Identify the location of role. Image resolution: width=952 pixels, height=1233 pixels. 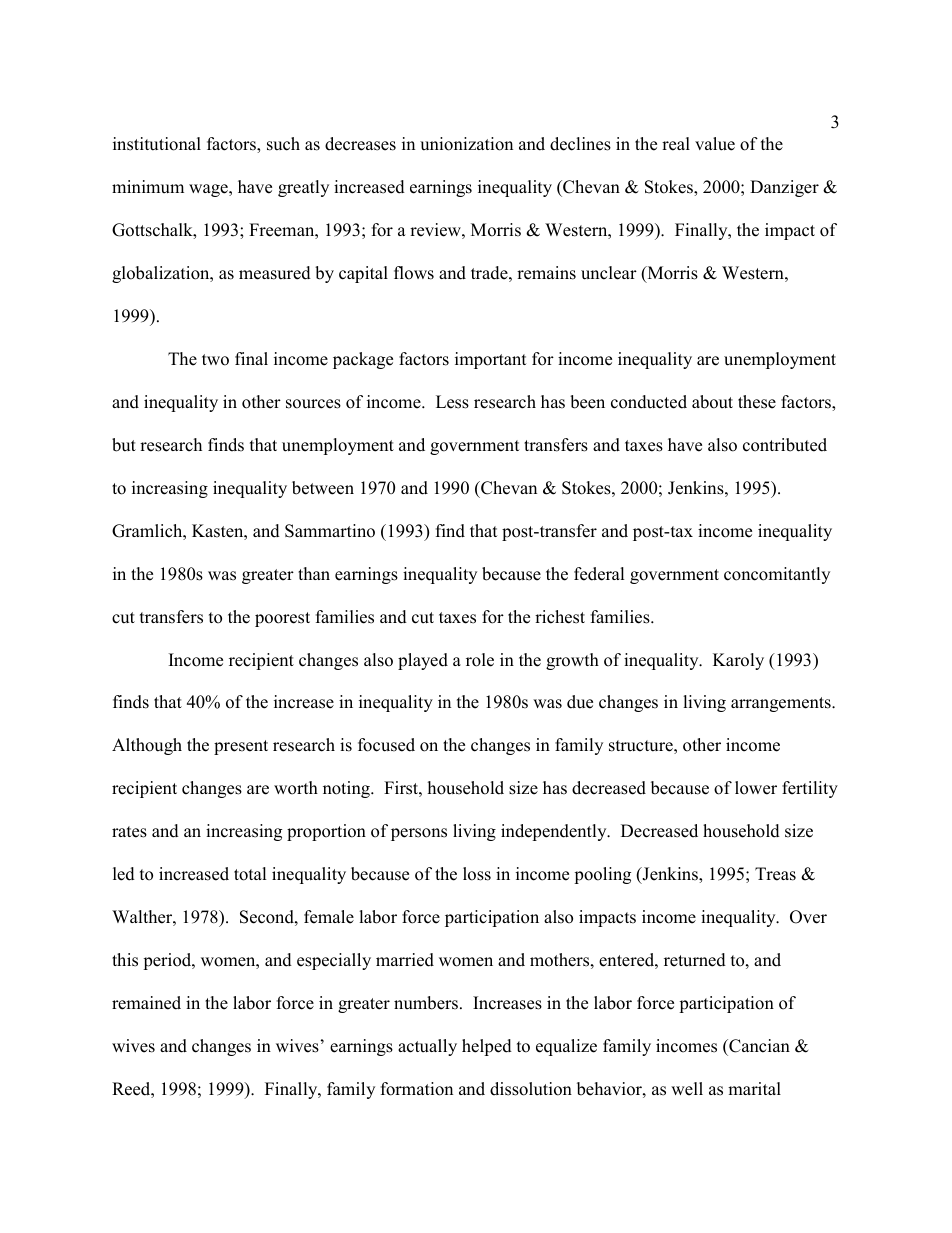
(480, 660).
